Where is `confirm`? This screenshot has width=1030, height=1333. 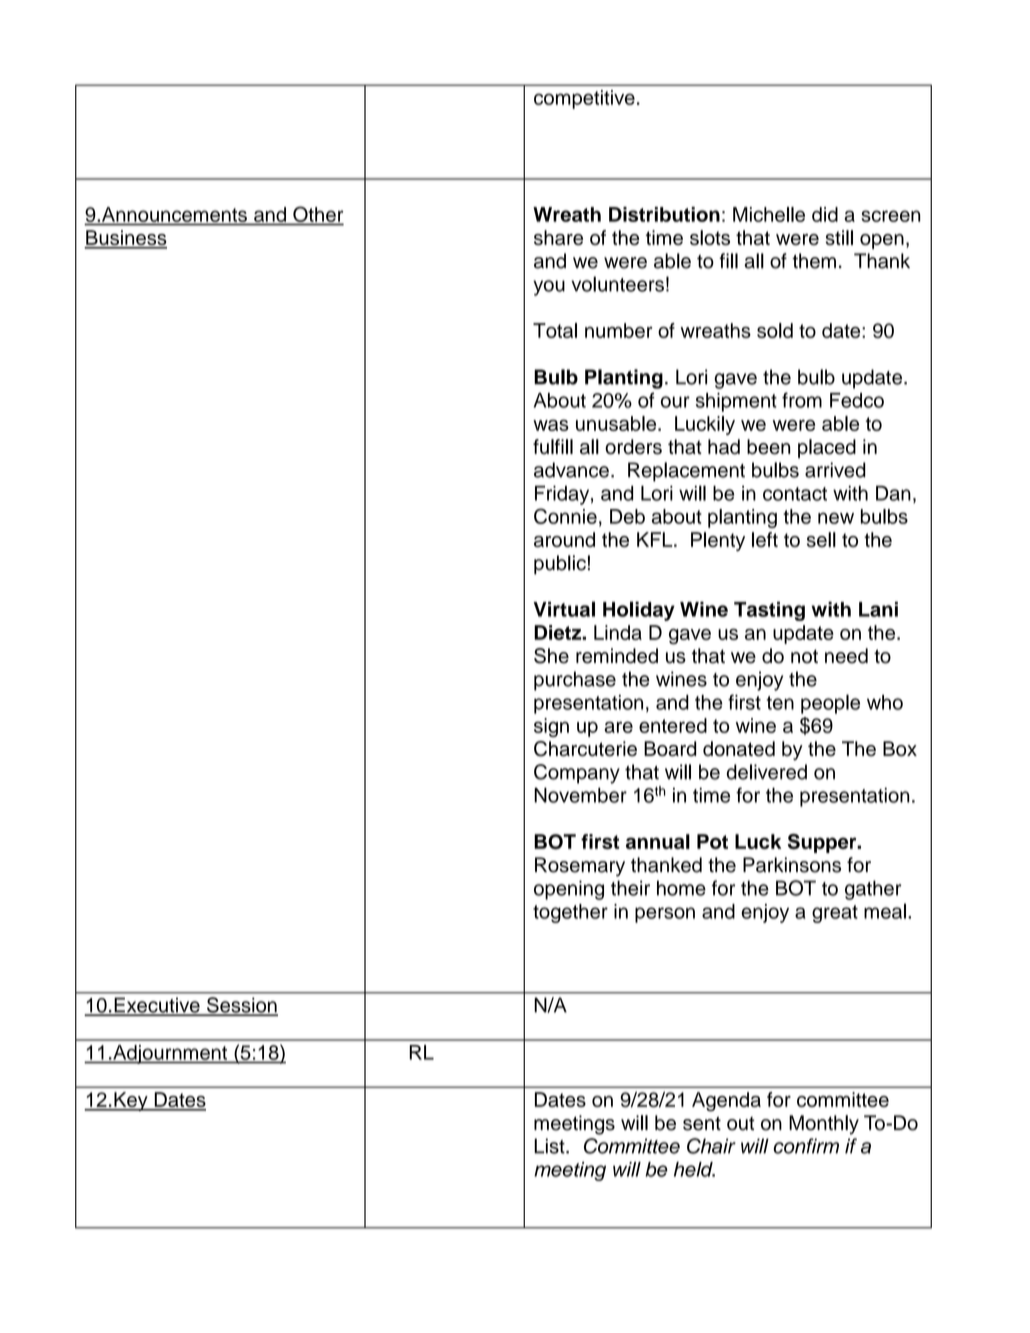
confirm is located at coordinates (806, 1146).
